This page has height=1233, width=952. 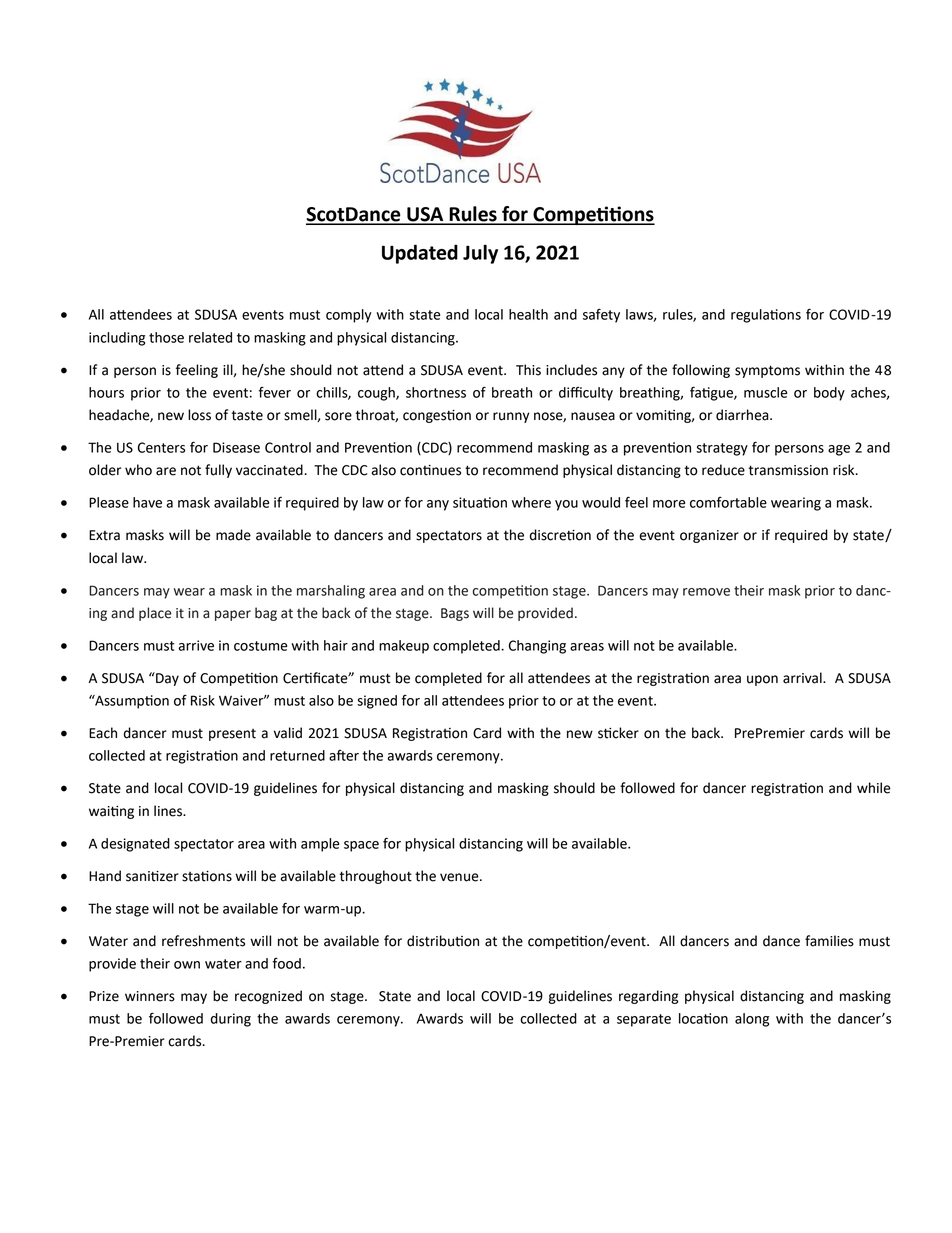 I want to click on upon, so click(x=762, y=680).
